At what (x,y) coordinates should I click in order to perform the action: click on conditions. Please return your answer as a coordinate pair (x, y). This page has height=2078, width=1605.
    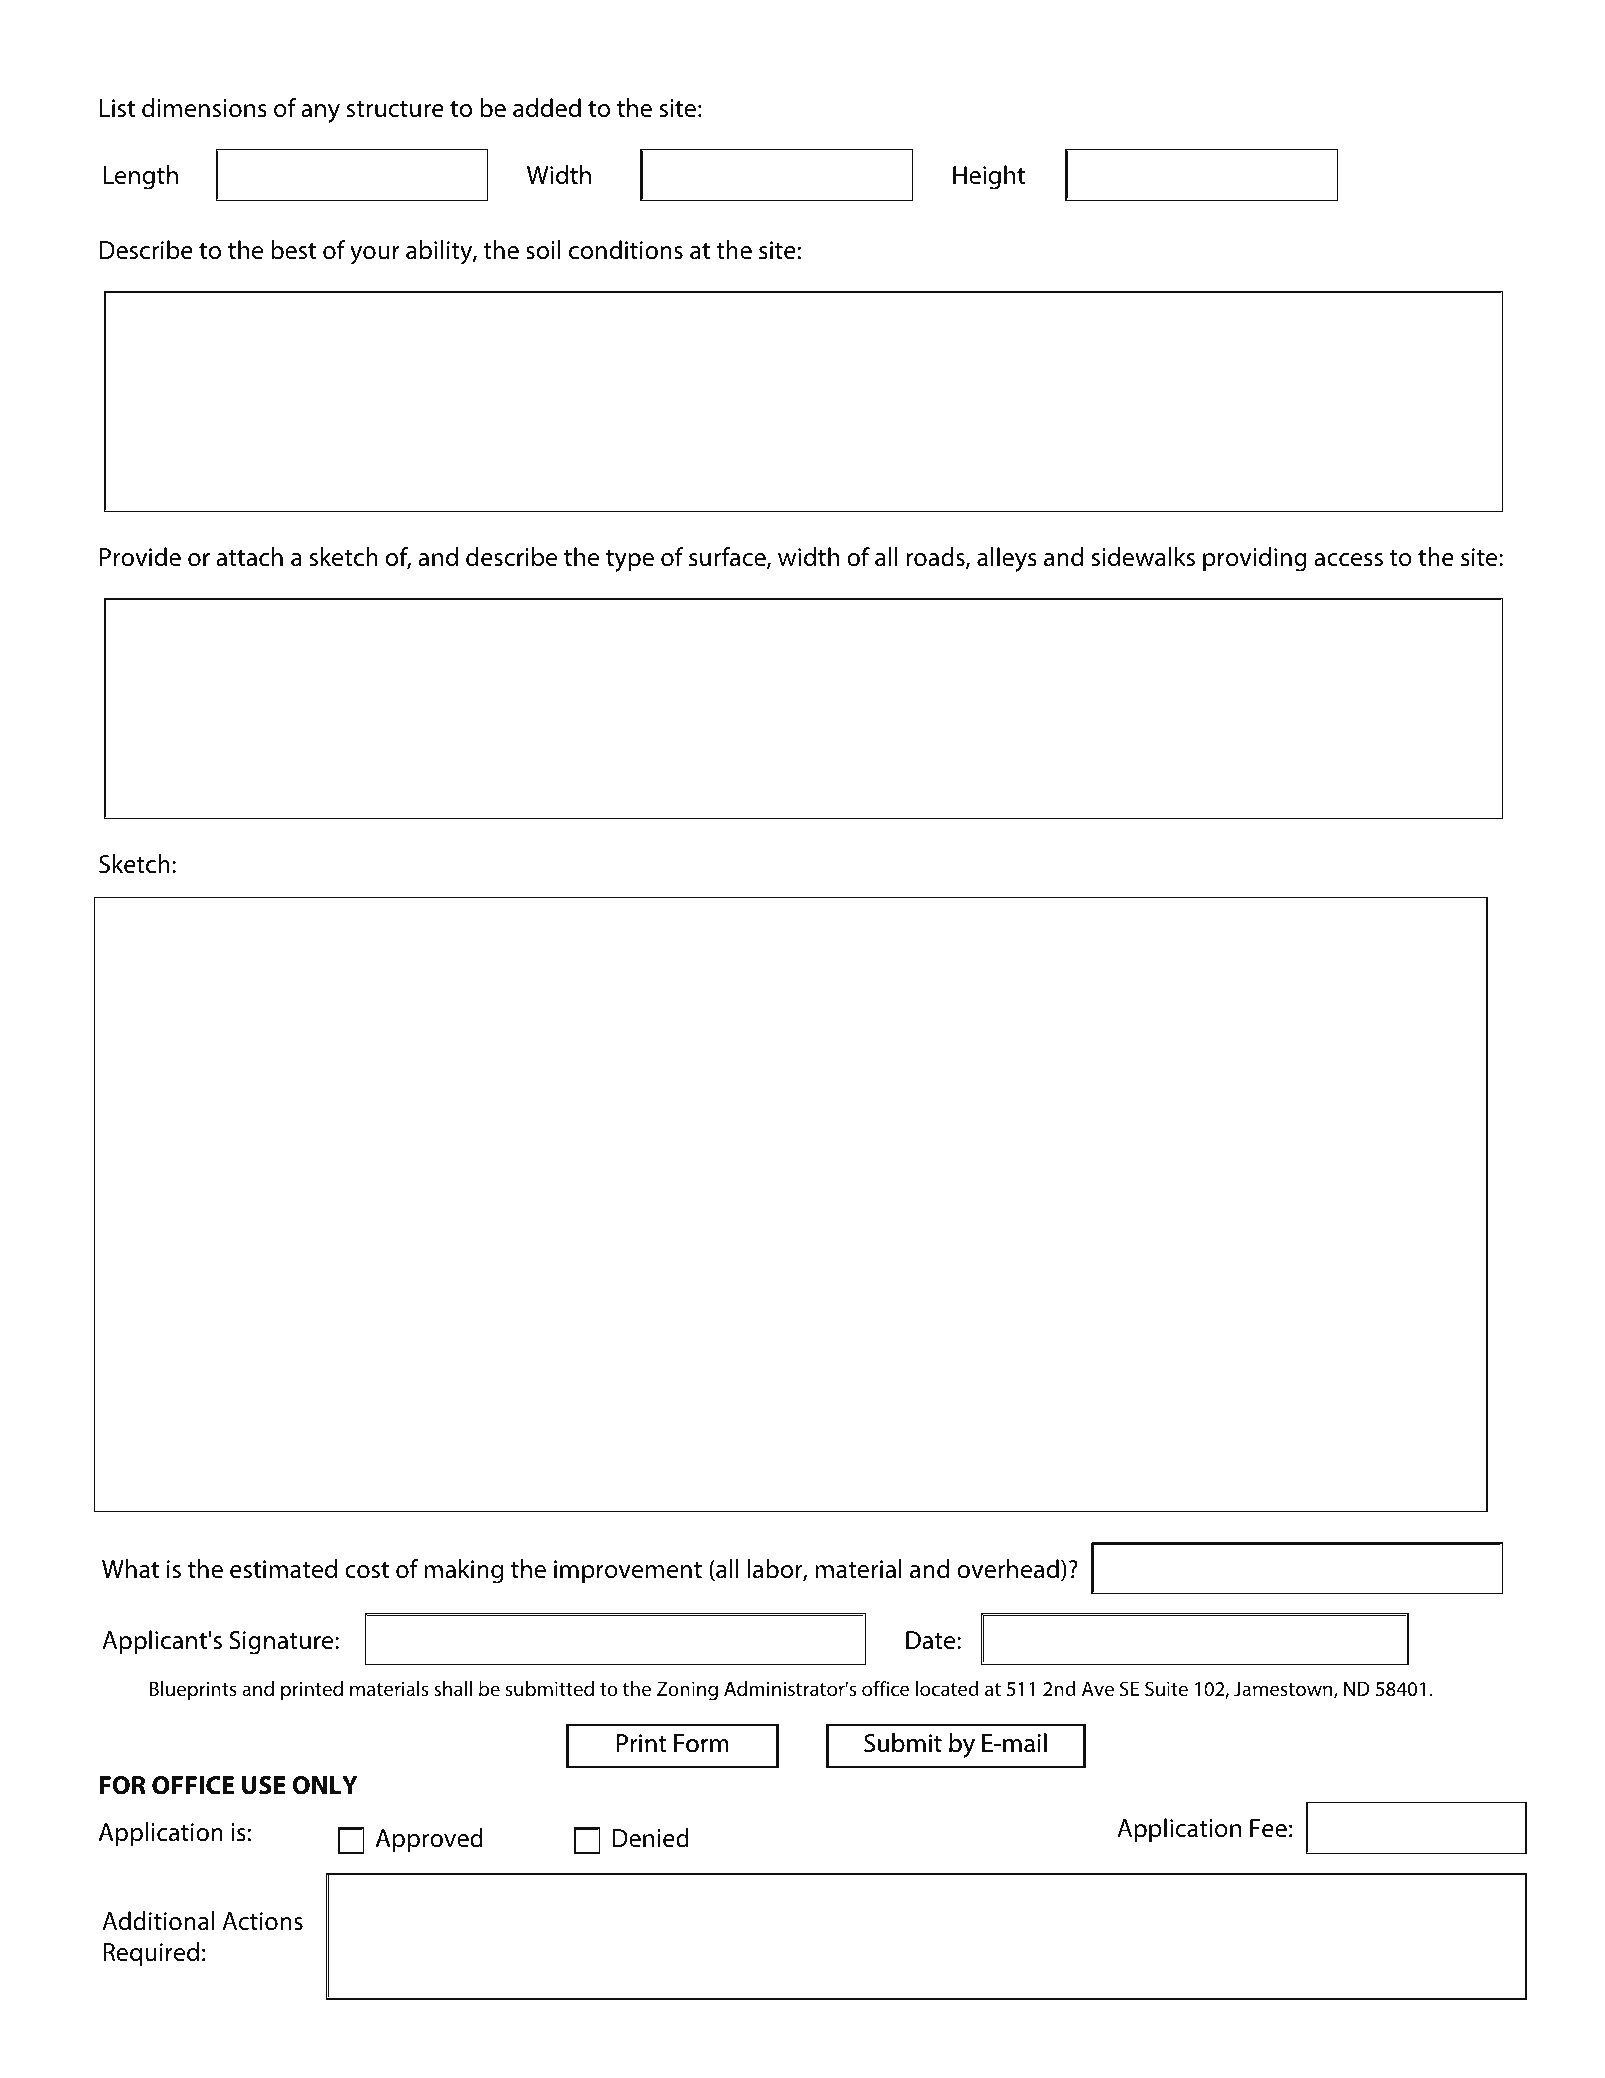
    Looking at the image, I should click on (626, 250).
